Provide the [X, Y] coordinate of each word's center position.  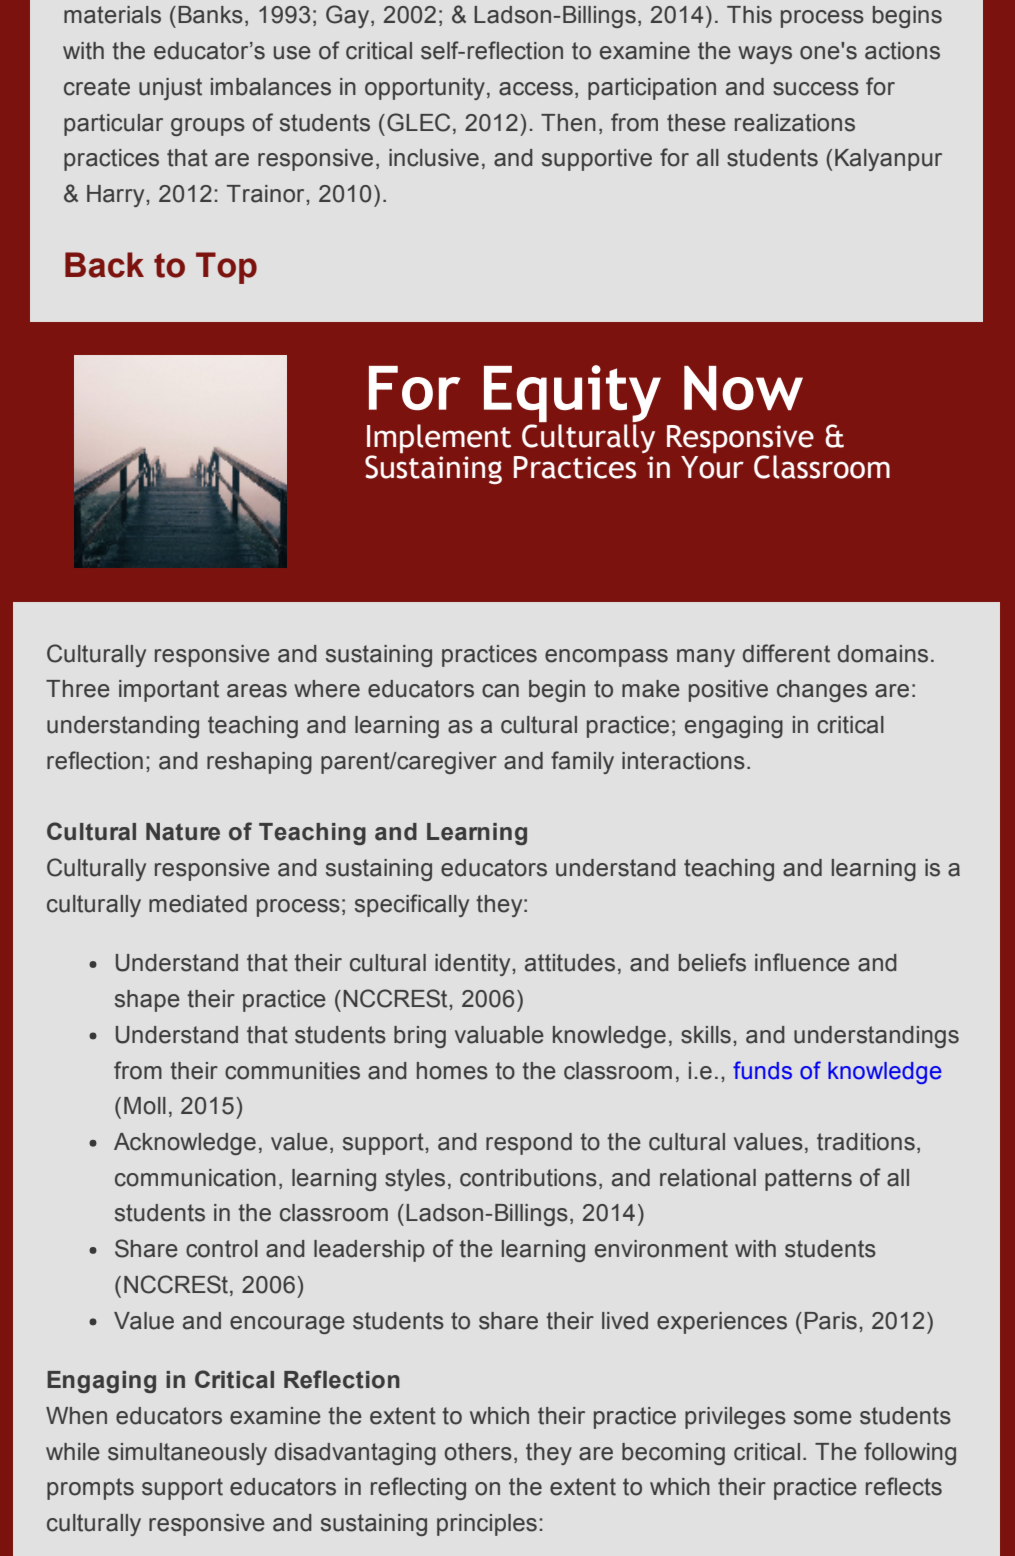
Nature [183, 832]
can [500, 691]
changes [822, 691]
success [816, 89]
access [536, 89]
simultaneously [187, 1454]
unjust [170, 89]
